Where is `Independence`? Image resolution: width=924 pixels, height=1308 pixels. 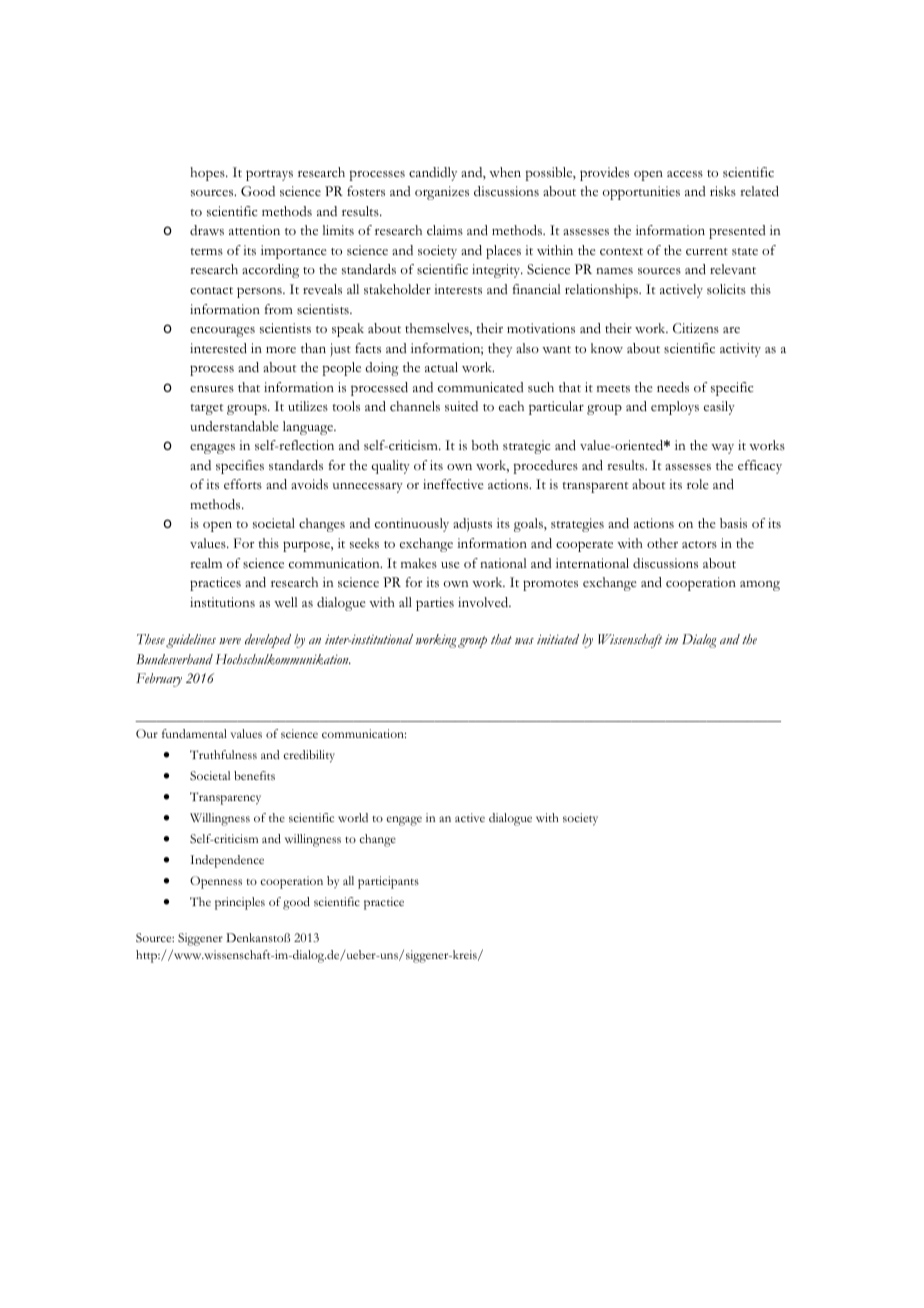
Independence is located at coordinates (227, 861).
